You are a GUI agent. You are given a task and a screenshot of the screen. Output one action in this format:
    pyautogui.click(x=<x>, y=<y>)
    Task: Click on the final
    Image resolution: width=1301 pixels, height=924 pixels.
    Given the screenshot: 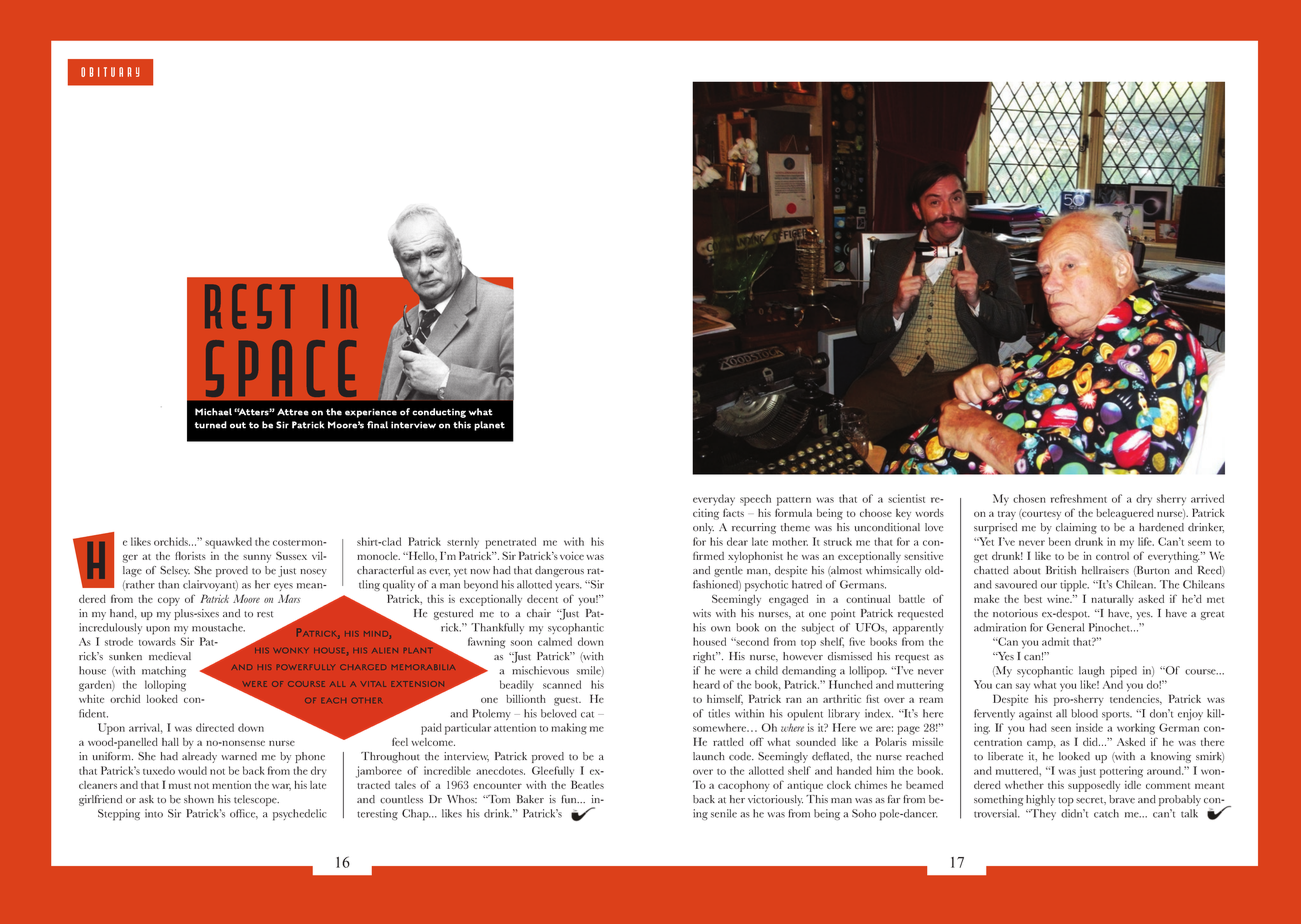 What is the action you would take?
    pyautogui.click(x=377, y=425)
